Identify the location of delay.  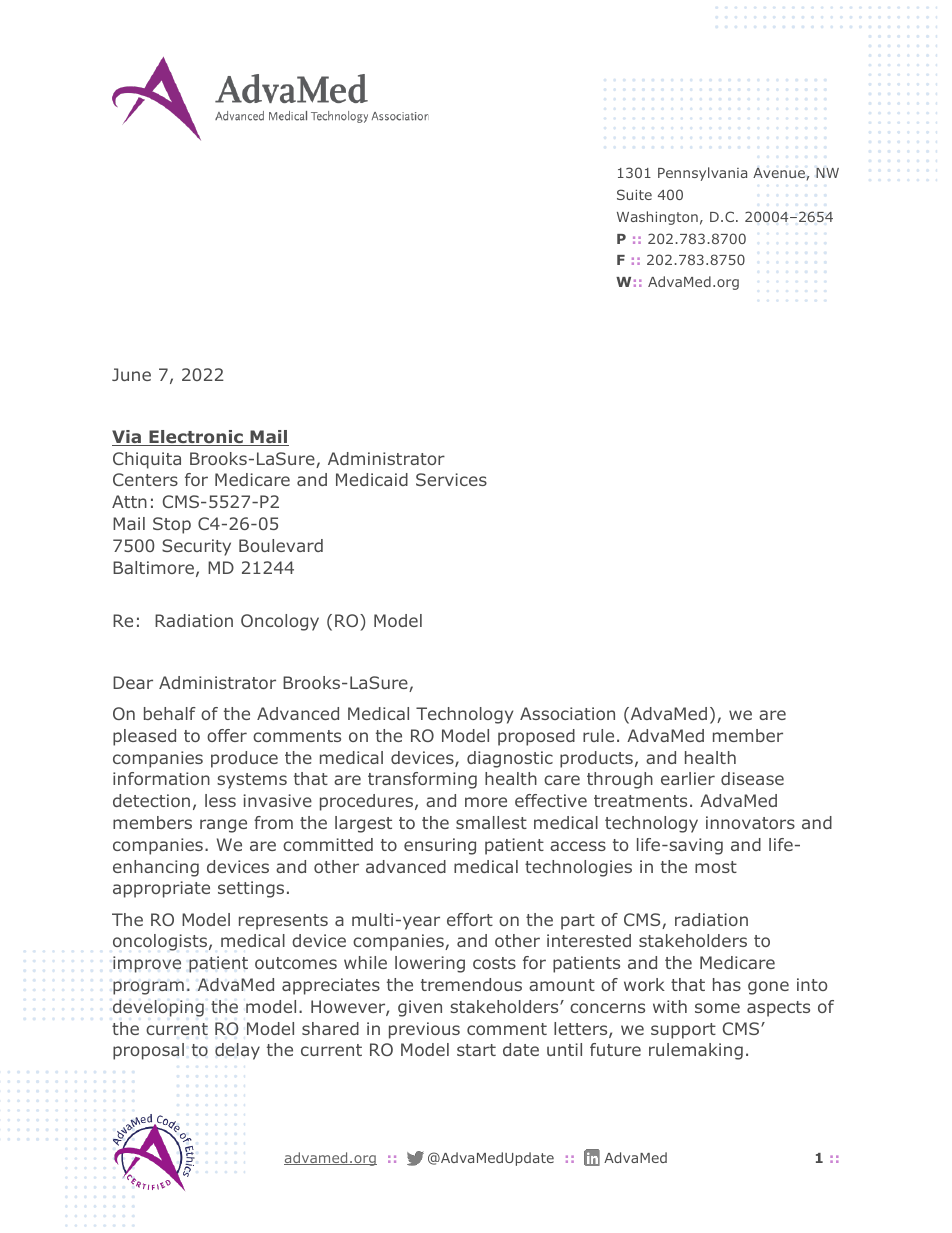
(237, 1051).
